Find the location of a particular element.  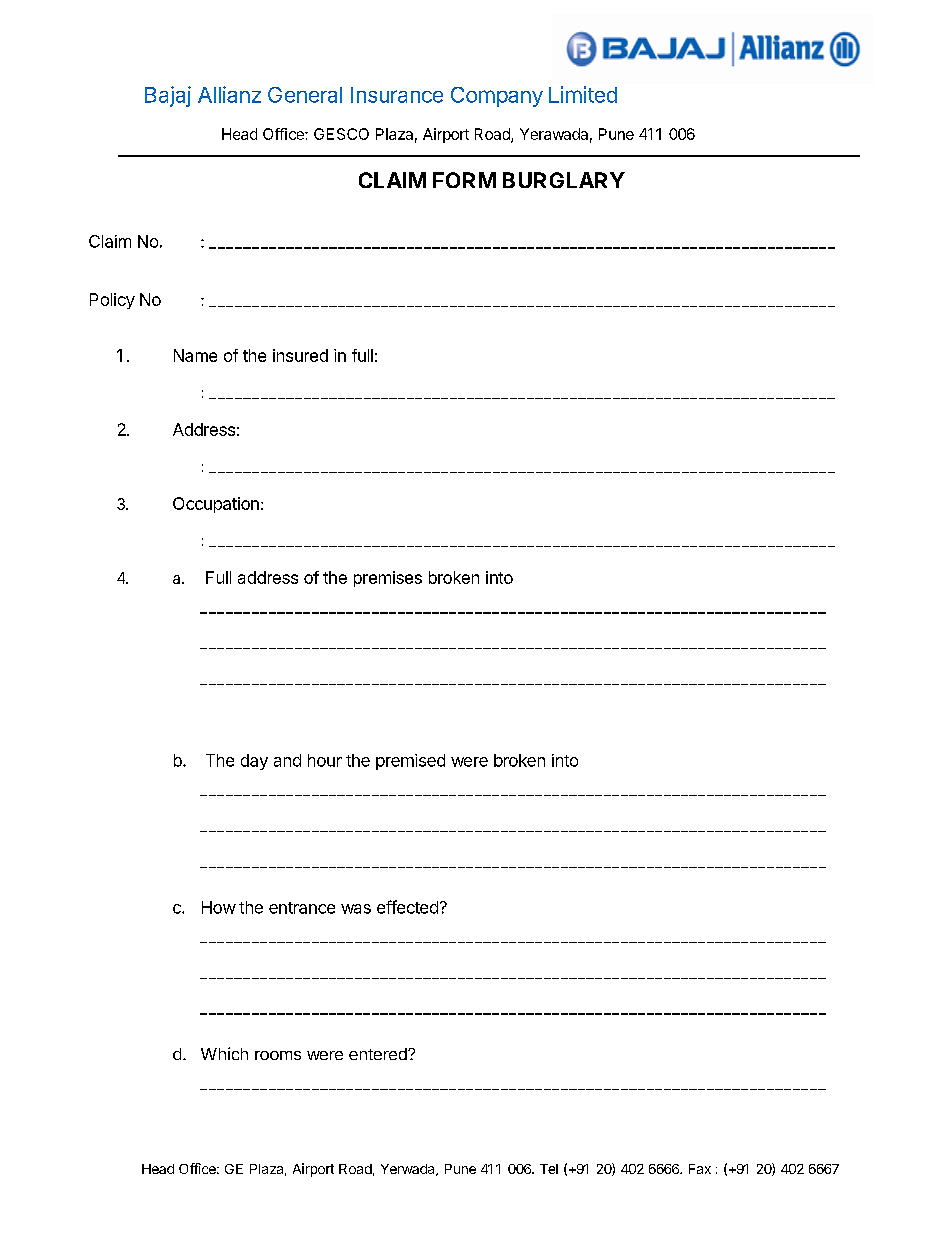

Occupation is located at coordinates (216, 505).
